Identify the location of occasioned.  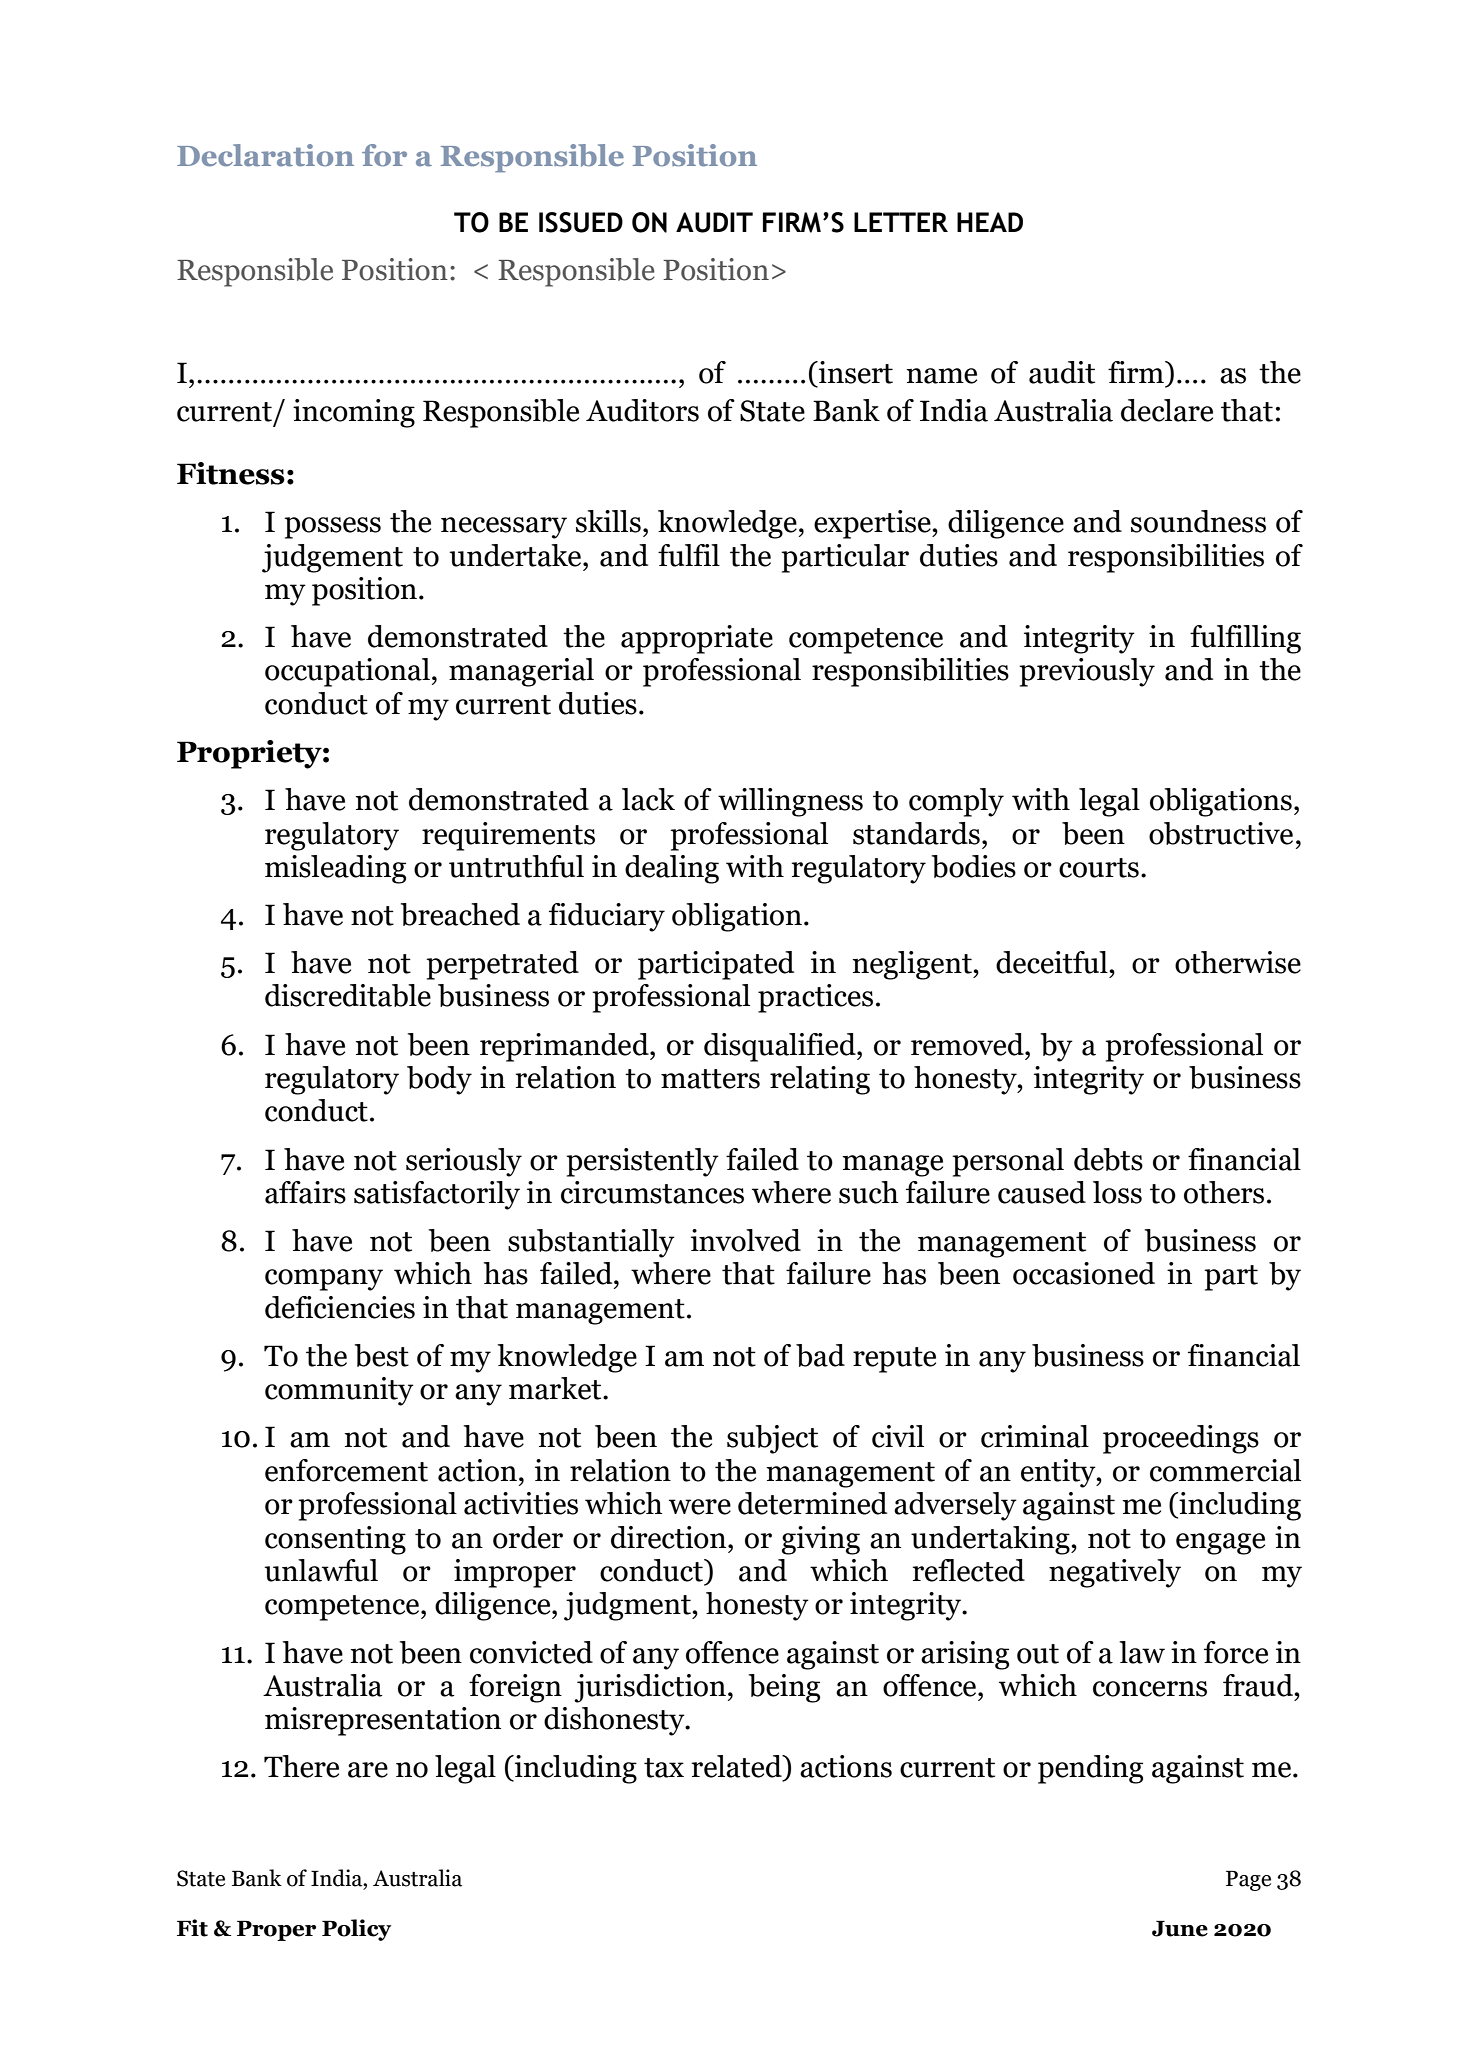
(1084, 1273).
